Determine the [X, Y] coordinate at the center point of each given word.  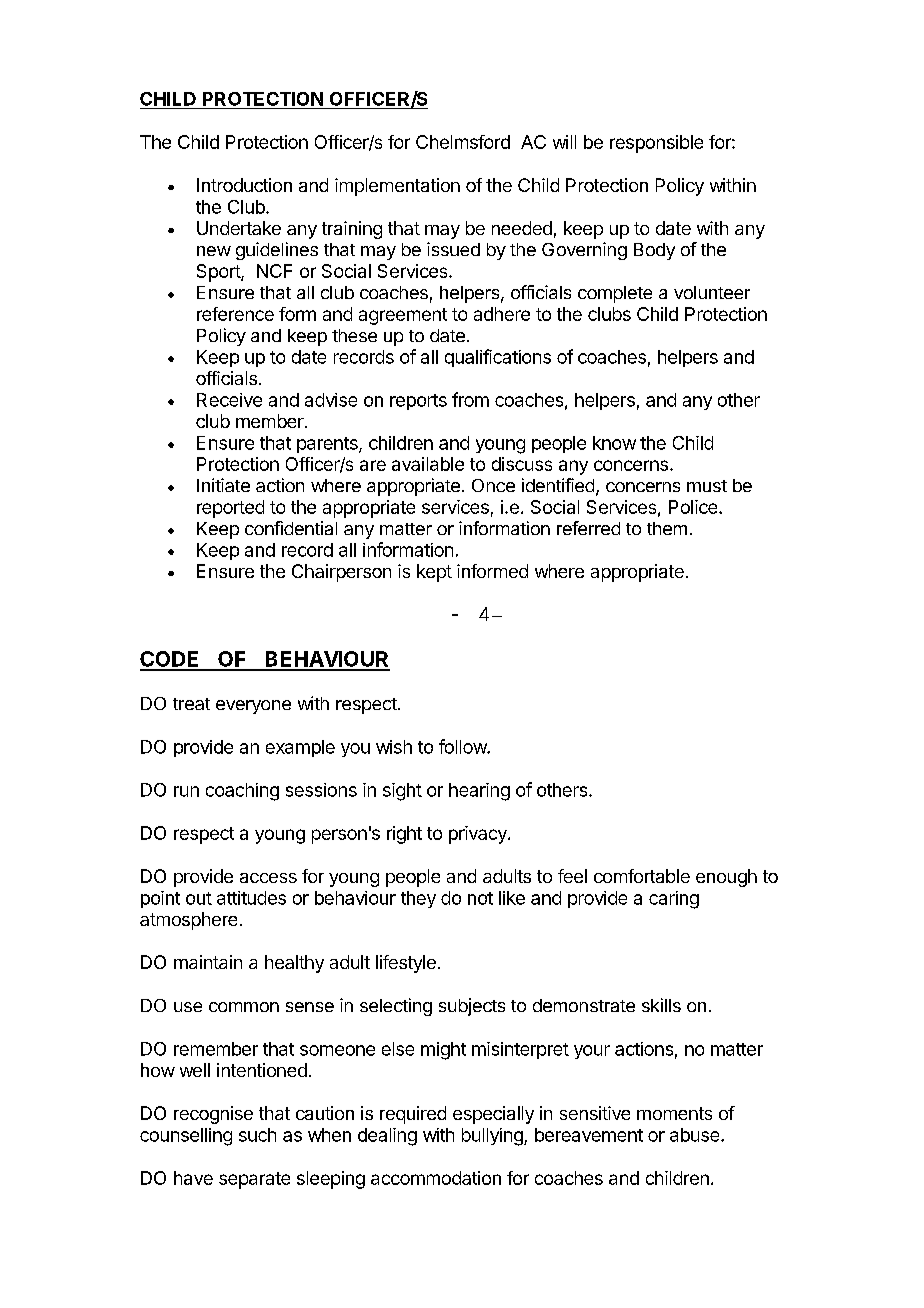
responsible [656, 144]
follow [463, 746]
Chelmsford [463, 142]
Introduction [244, 185]
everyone [253, 707]
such [257, 1135]
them [667, 528]
